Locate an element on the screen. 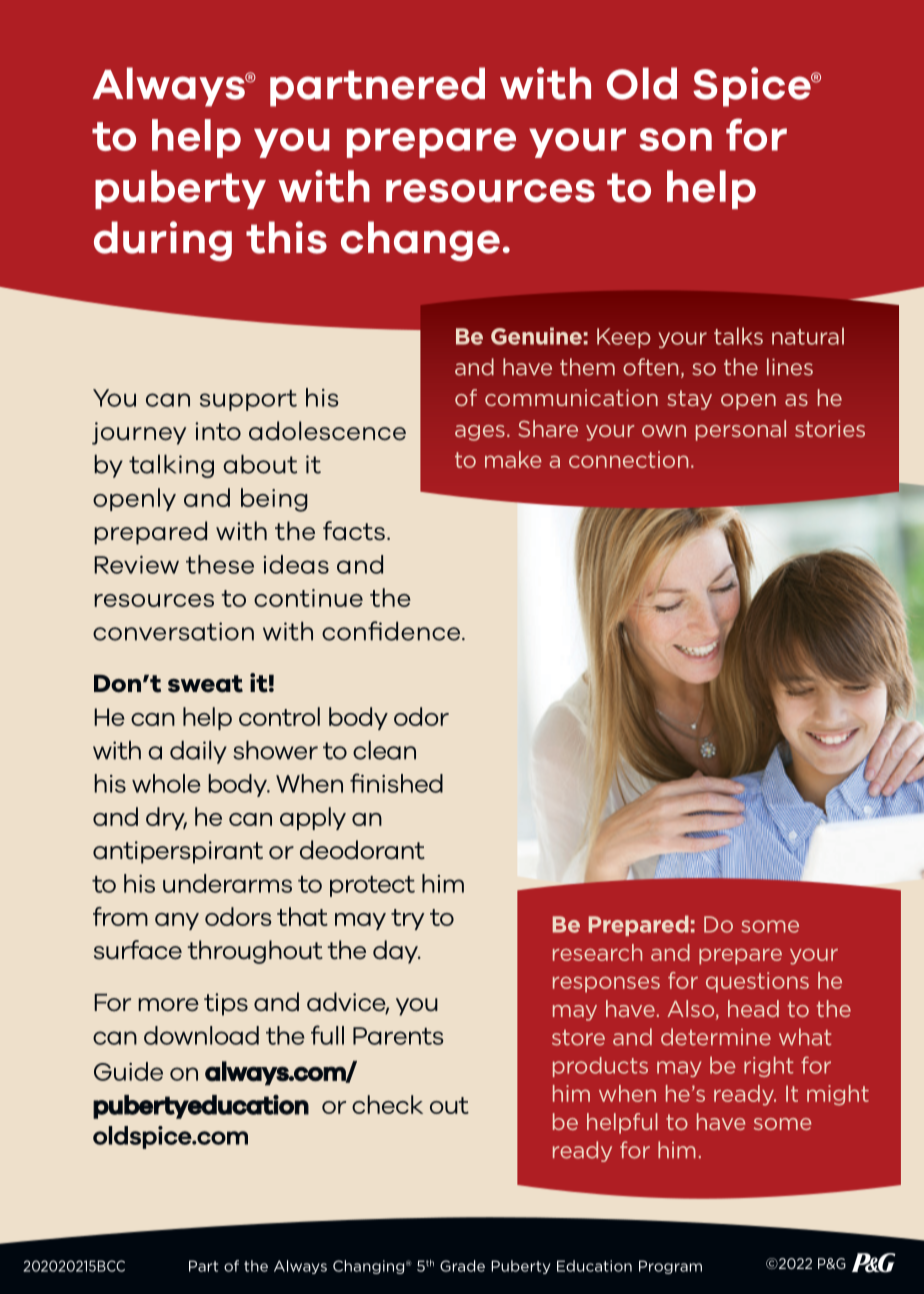 The width and height of the screenshot is (924, 1294). Guide is located at coordinates (128, 1071).
